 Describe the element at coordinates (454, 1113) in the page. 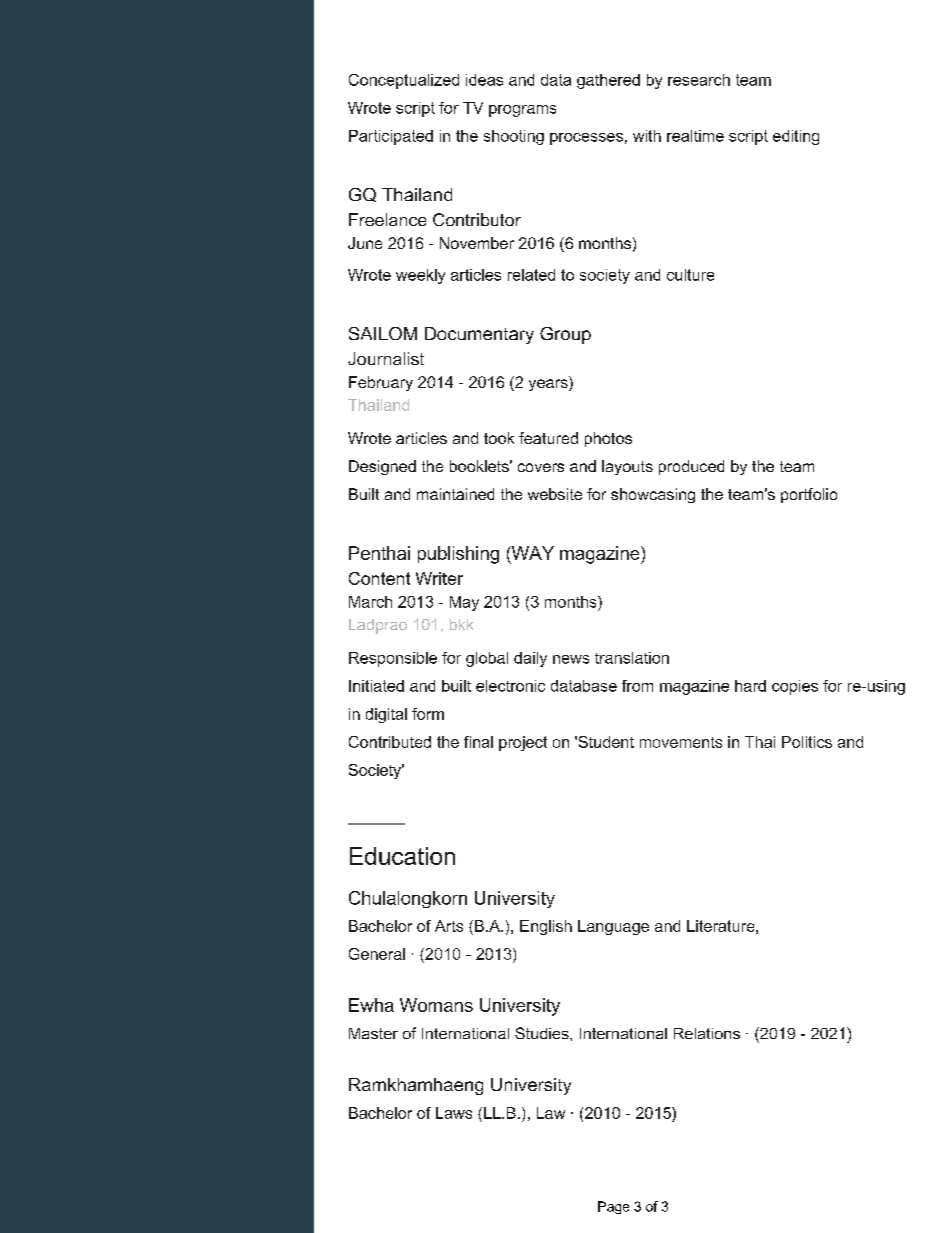

I see `Laws` at that location.
